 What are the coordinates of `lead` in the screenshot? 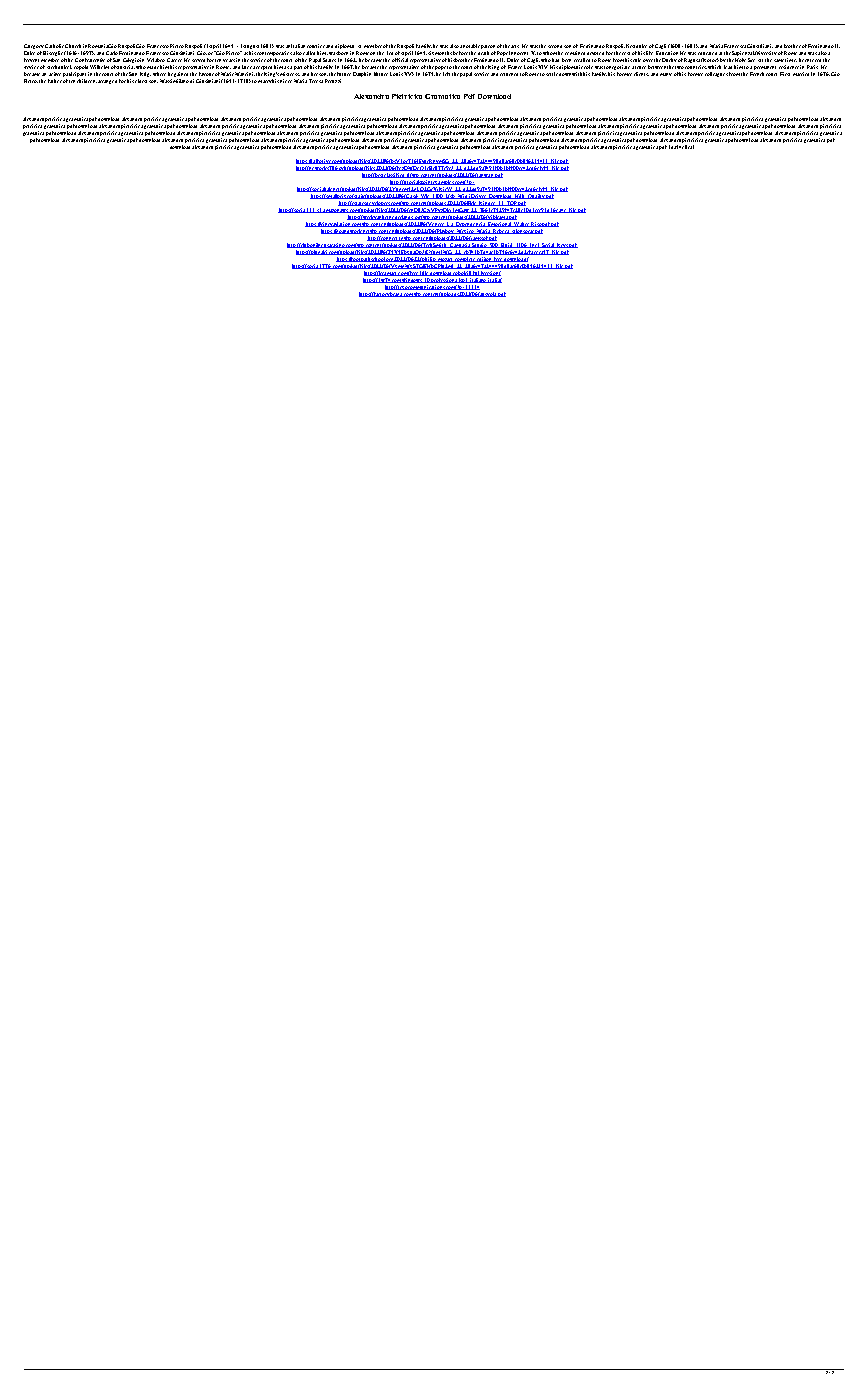 It's located at (728, 67).
